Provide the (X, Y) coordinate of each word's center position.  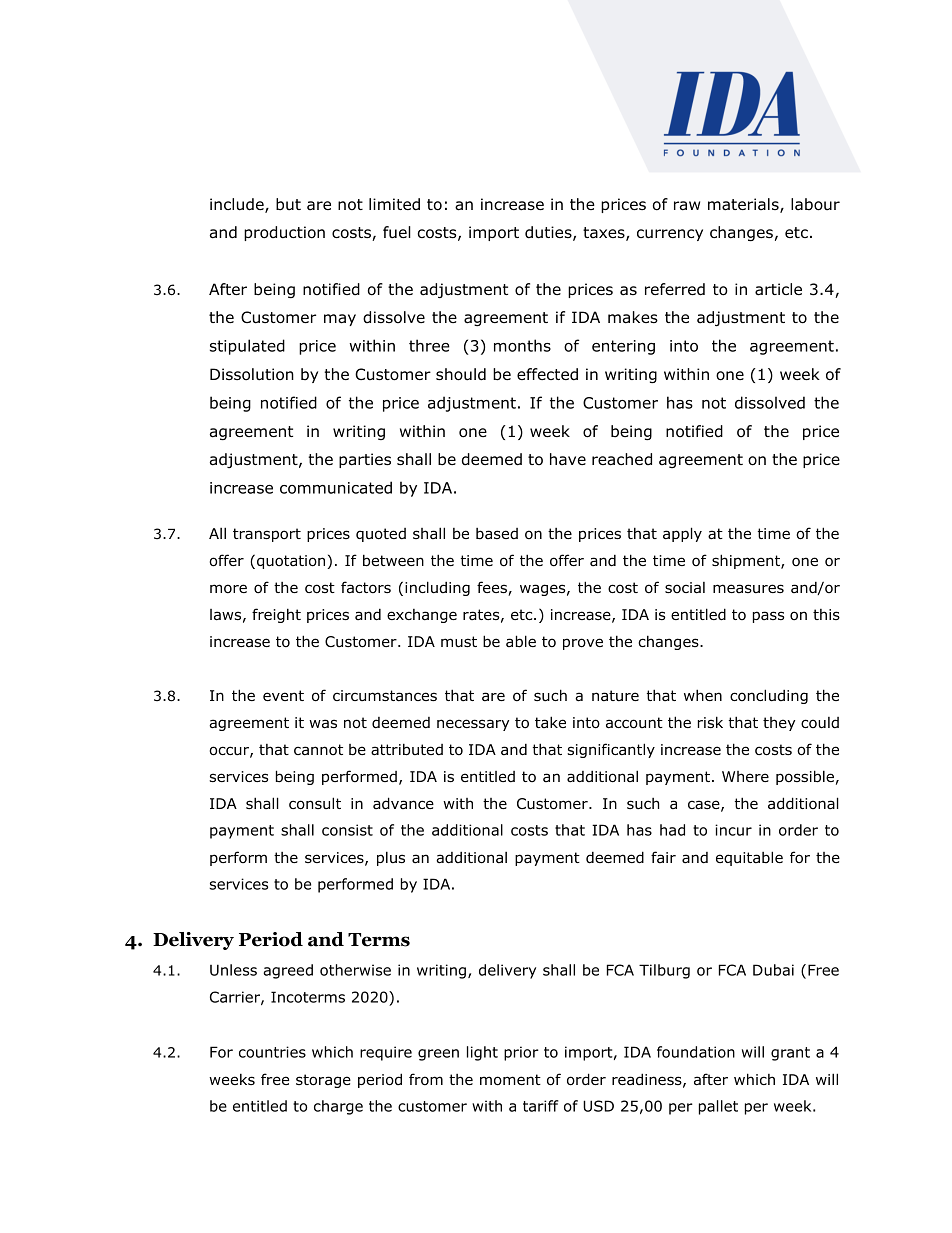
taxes (605, 234)
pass (768, 617)
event (283, 695)
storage (323, 1081)
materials (744, 205)
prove (583, 644)
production (284, 233)
